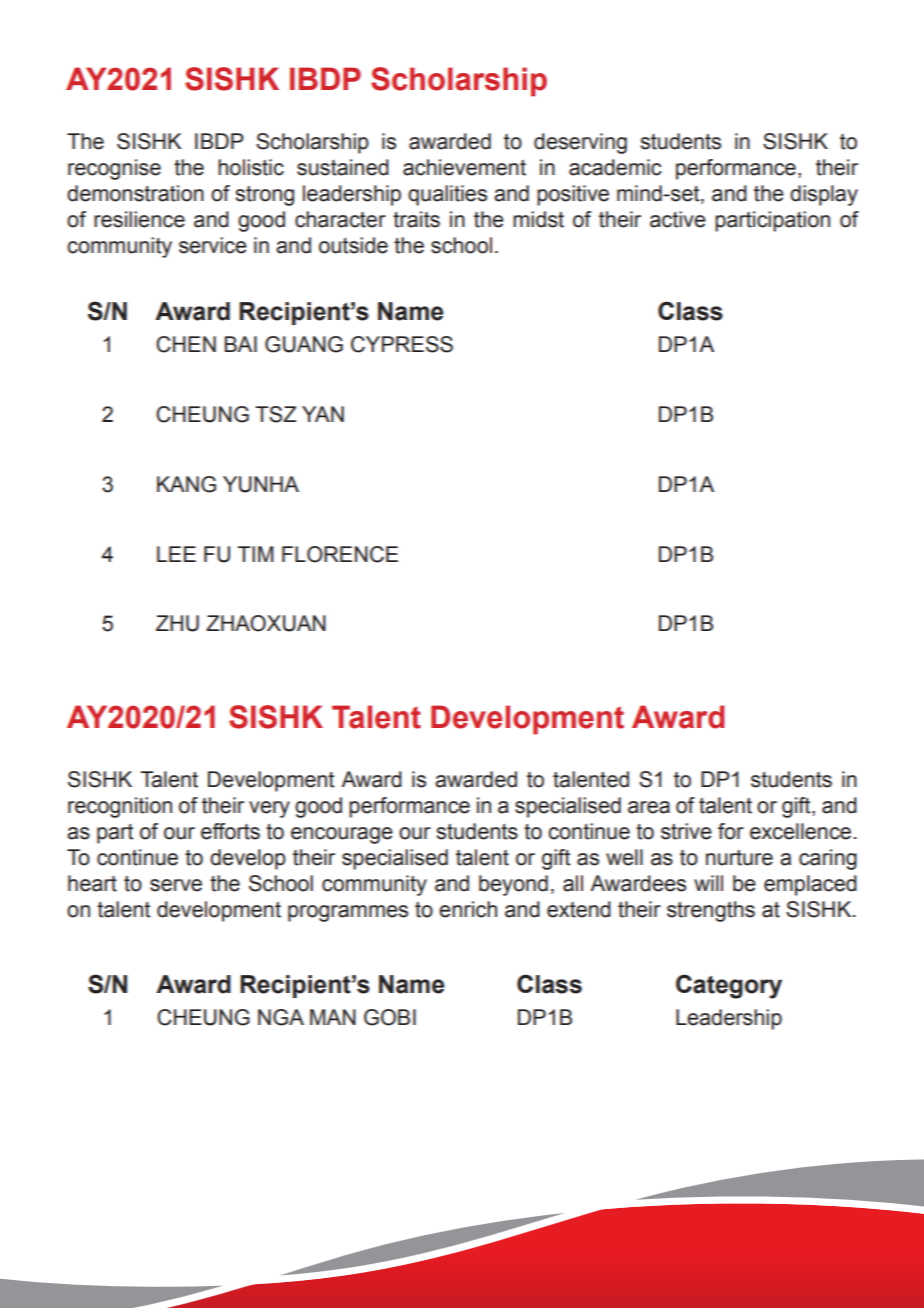  What do you see at coordinates (678, 219) in the document?
I see `active` at bounding box center [678, 219].
